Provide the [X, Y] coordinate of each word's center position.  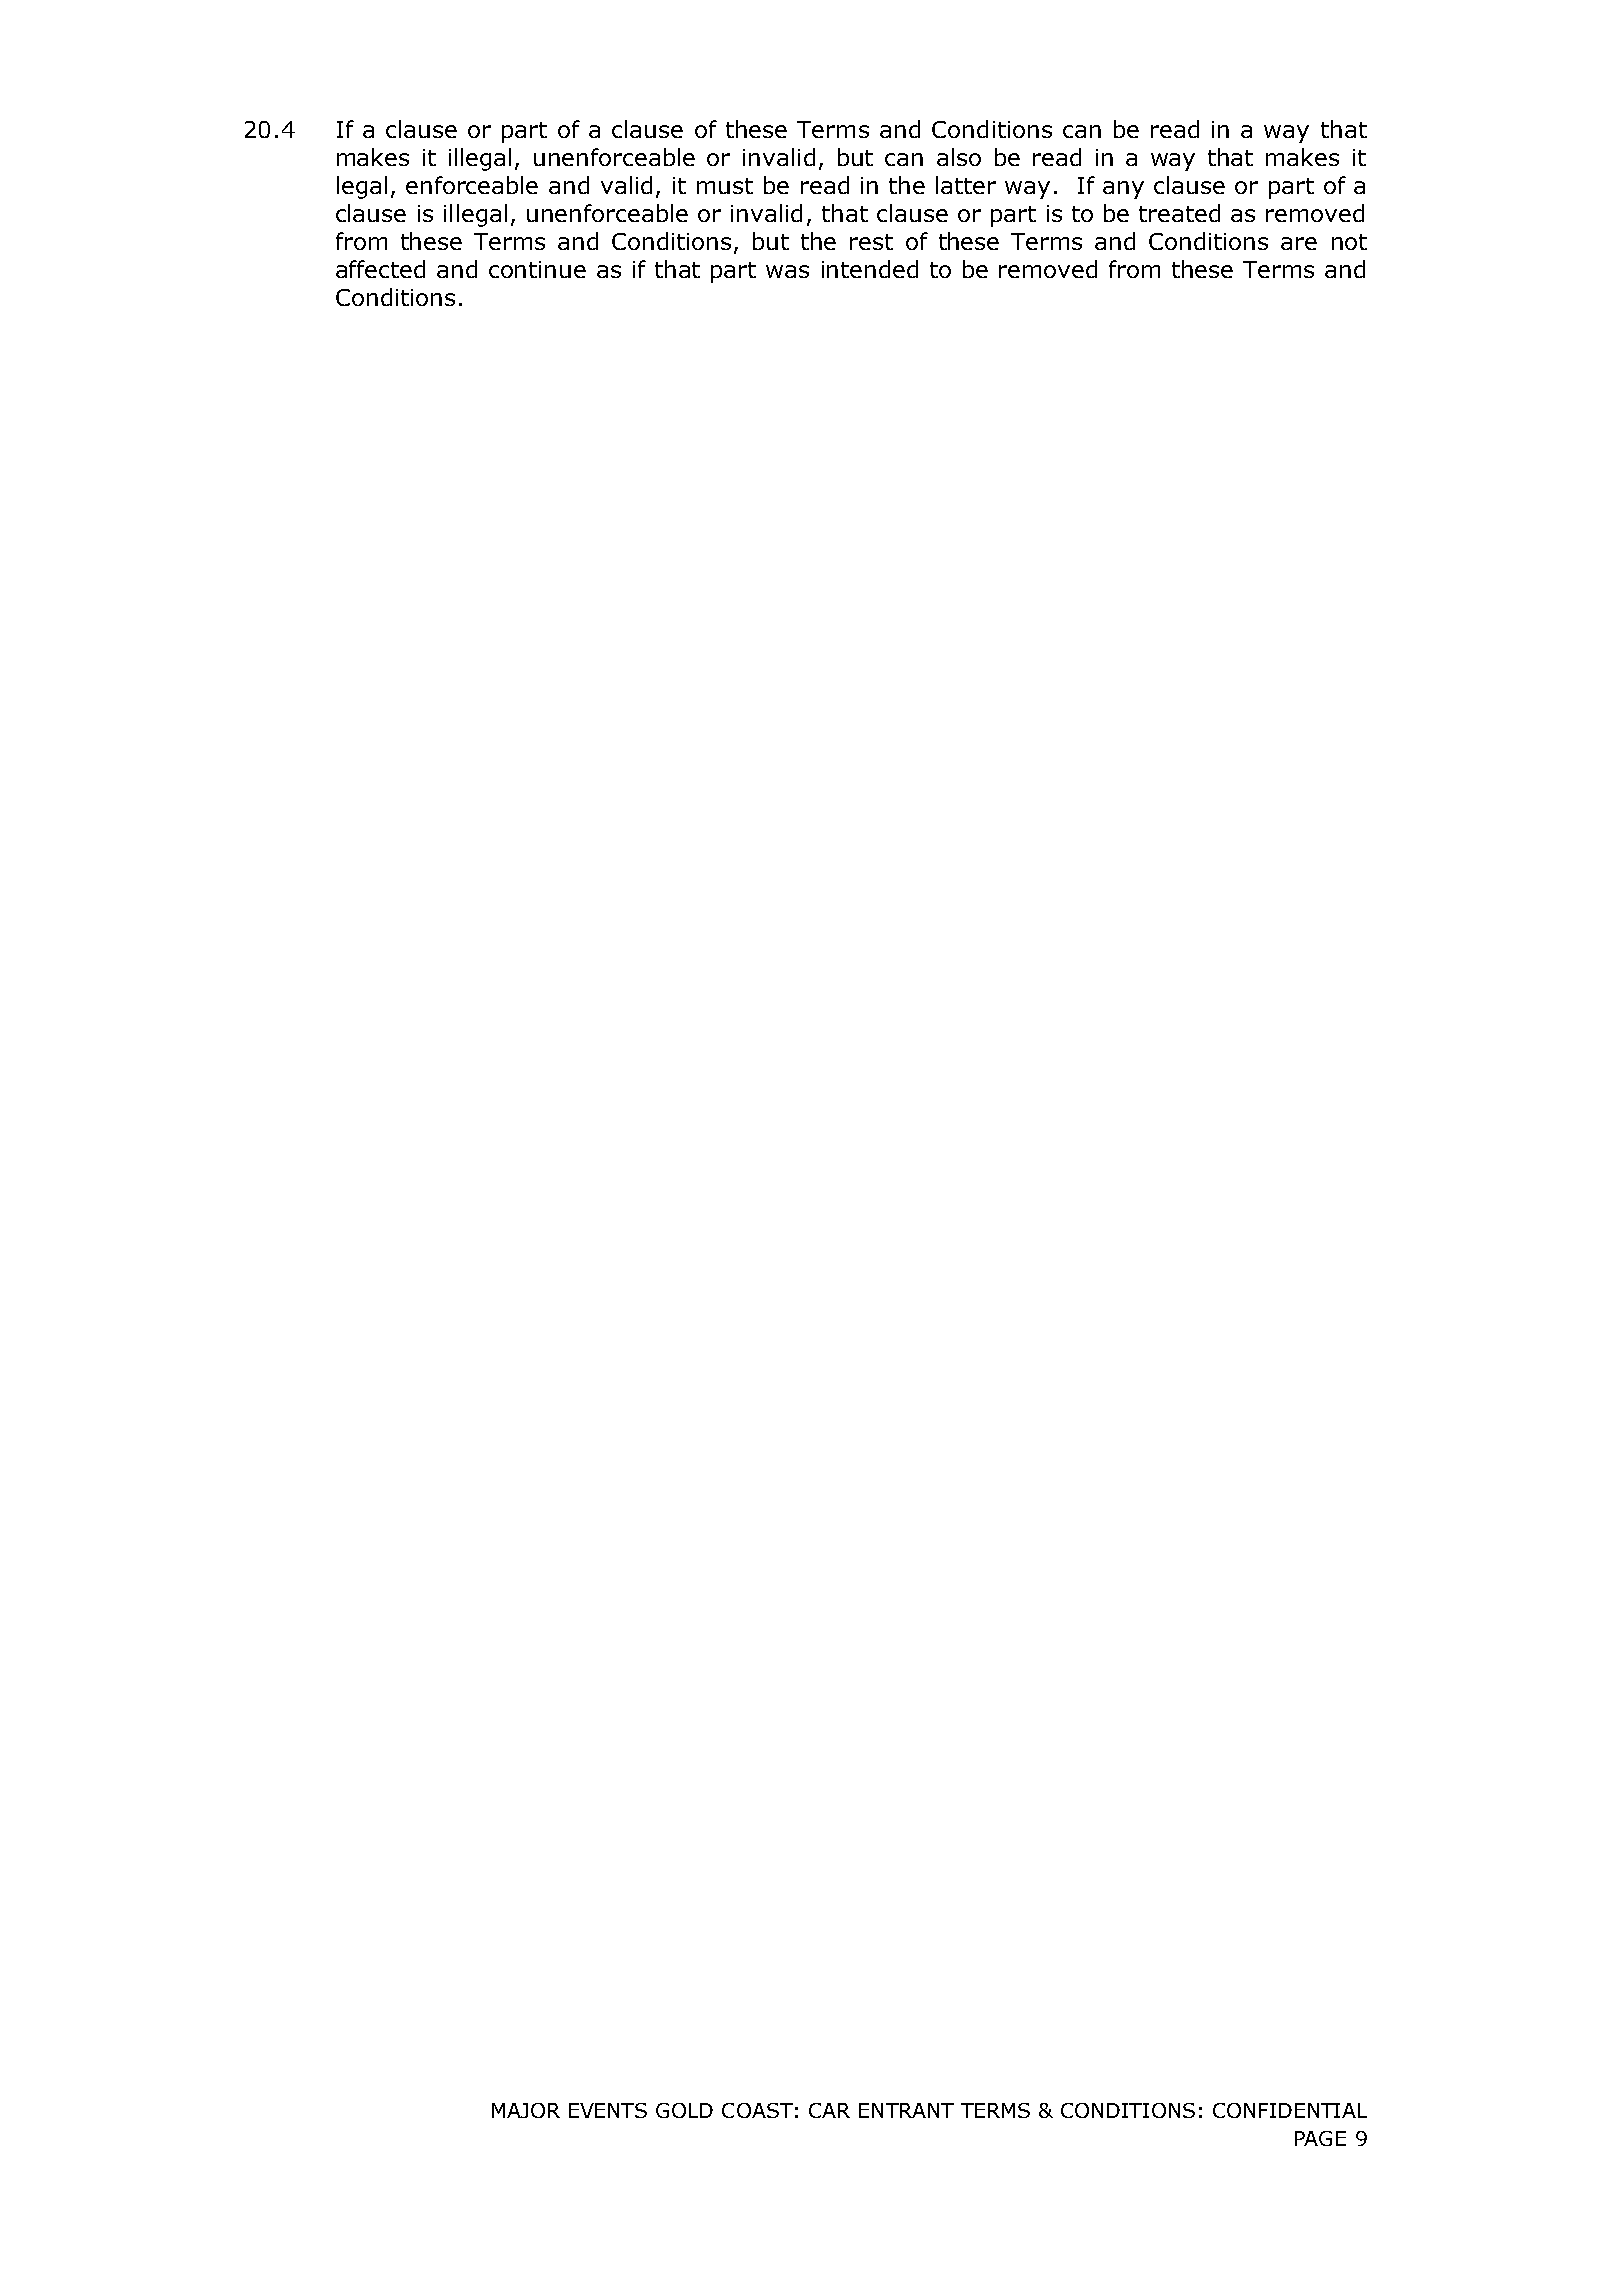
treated [1179, 213]
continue [537, 269]
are [1299, 243]
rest [871, 242]
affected [380, 269]
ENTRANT [906, 2110]
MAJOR [526, 2110]
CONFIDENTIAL [1290, 2110]
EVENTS [608, 2110]
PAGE [1320, 2138]
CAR [829, 2110]
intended [870, 269]
